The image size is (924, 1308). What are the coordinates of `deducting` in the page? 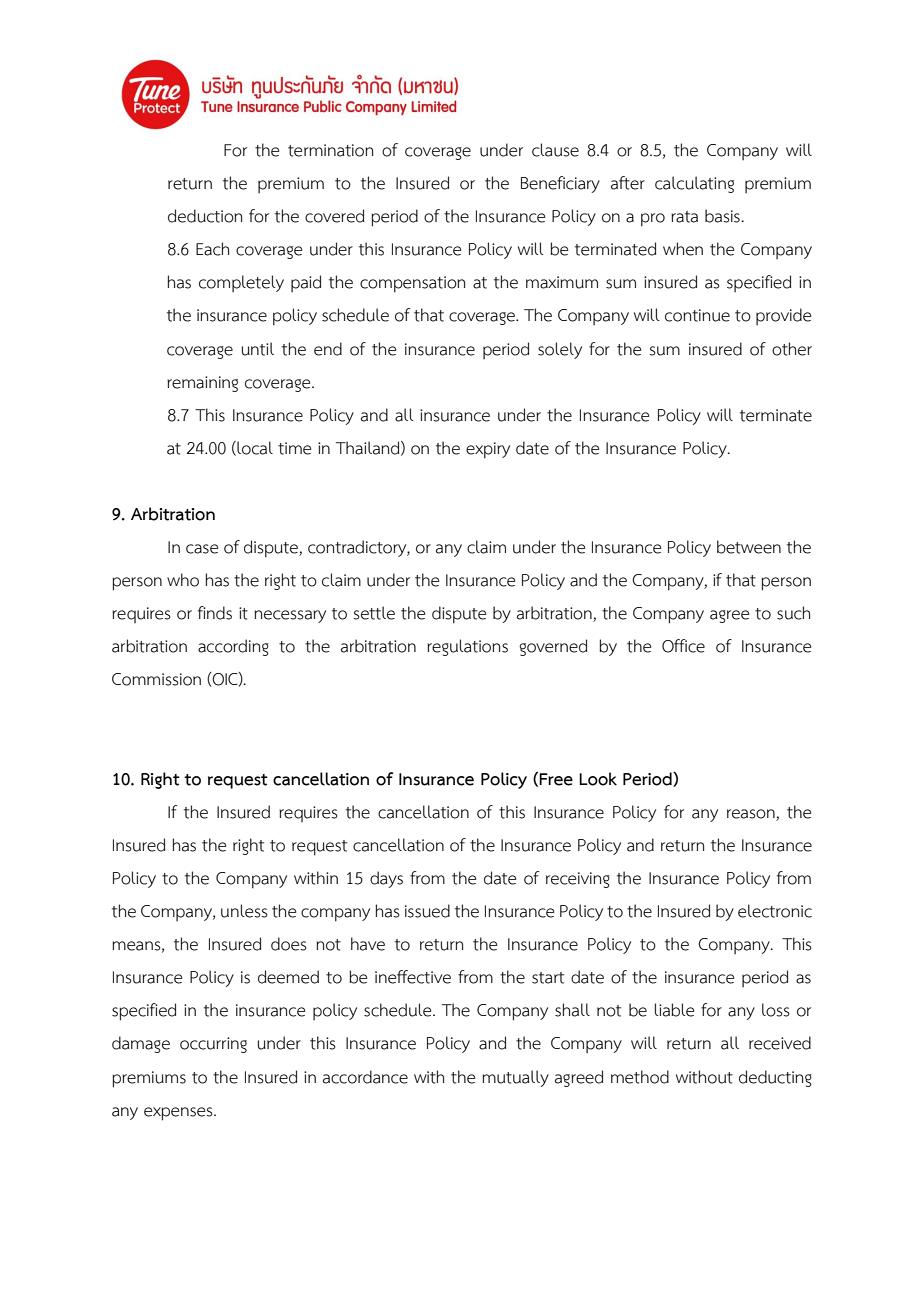 It's located at (775, 1078).
